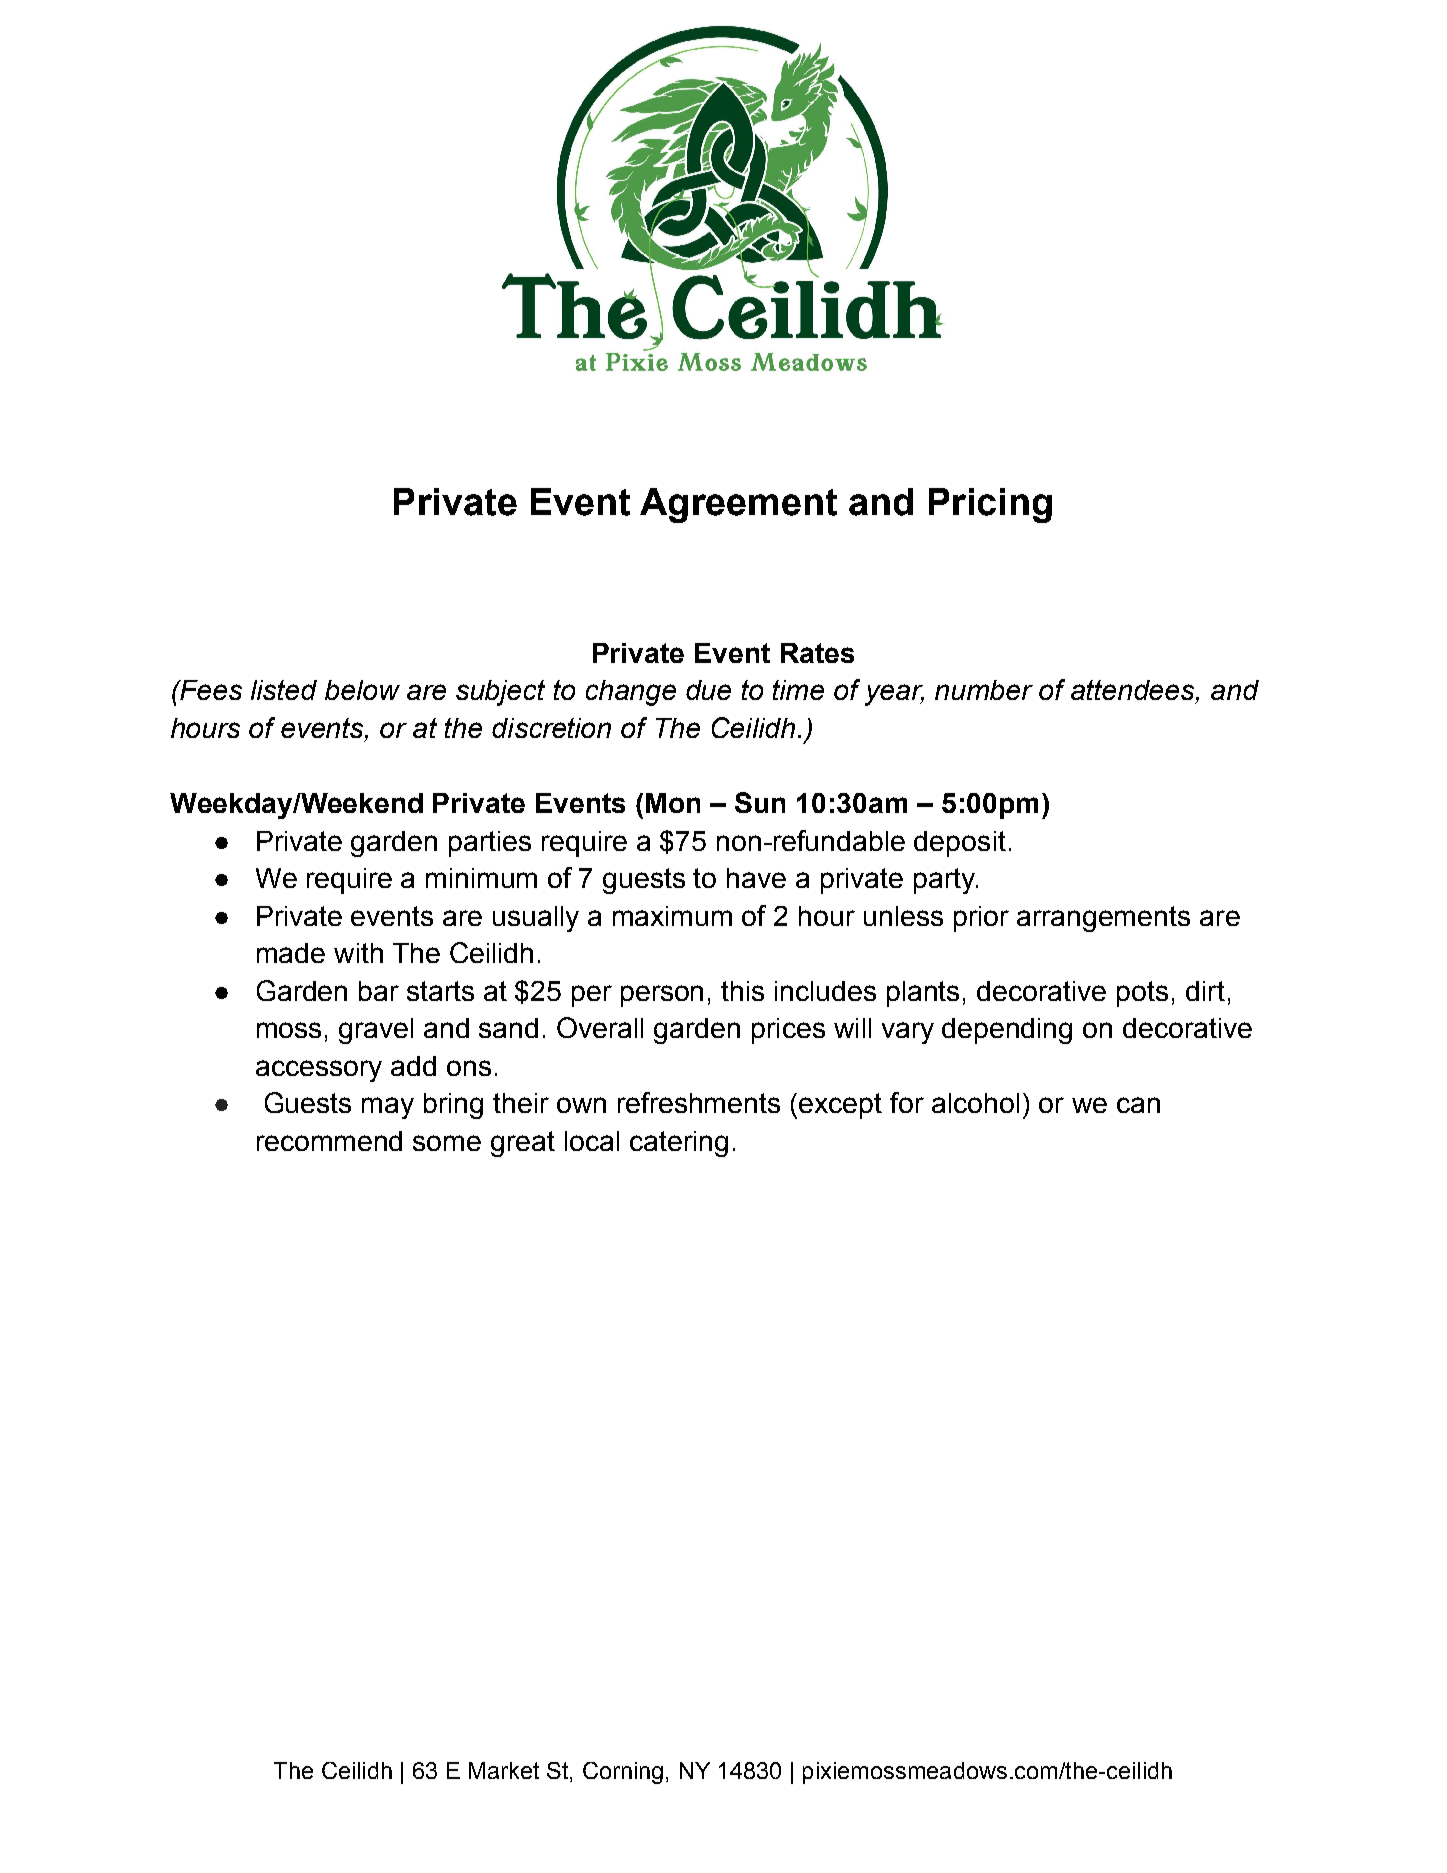 Image resolution: width=1447 pixels, height=1873 pixels. I want to click on some, so click(447, 1143).
